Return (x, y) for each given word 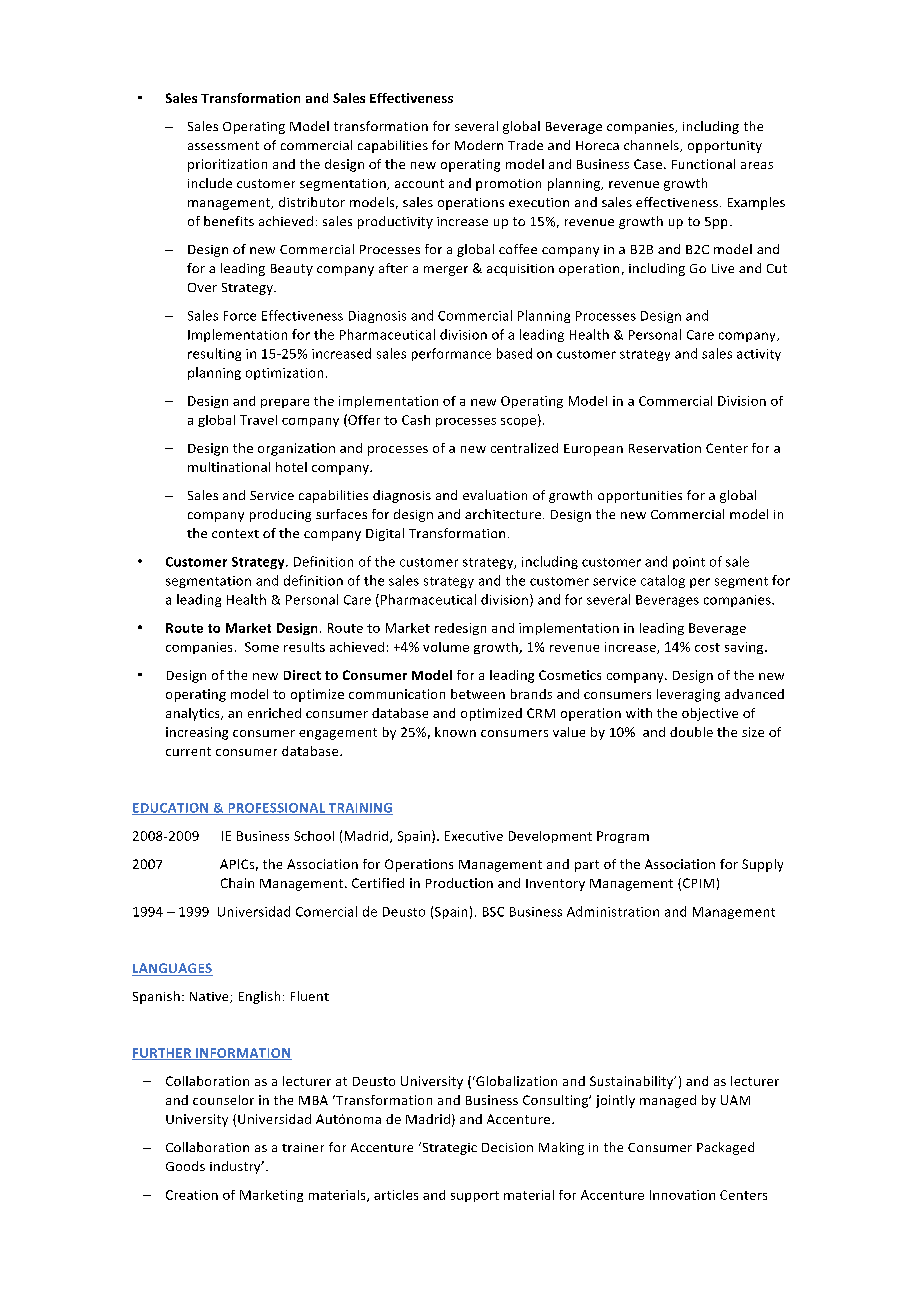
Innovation (682, 1195)
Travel (258, 420)
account (419, 183)
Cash (416, 420)
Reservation (665, 448)
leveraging (688, 695)
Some (262, 647)
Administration (613, 911)
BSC (493, 912)
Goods (185, 1166)
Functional (703, 164)
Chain (237, 883)
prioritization (227, 165)
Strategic (448, 1148)
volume (446, 647)
